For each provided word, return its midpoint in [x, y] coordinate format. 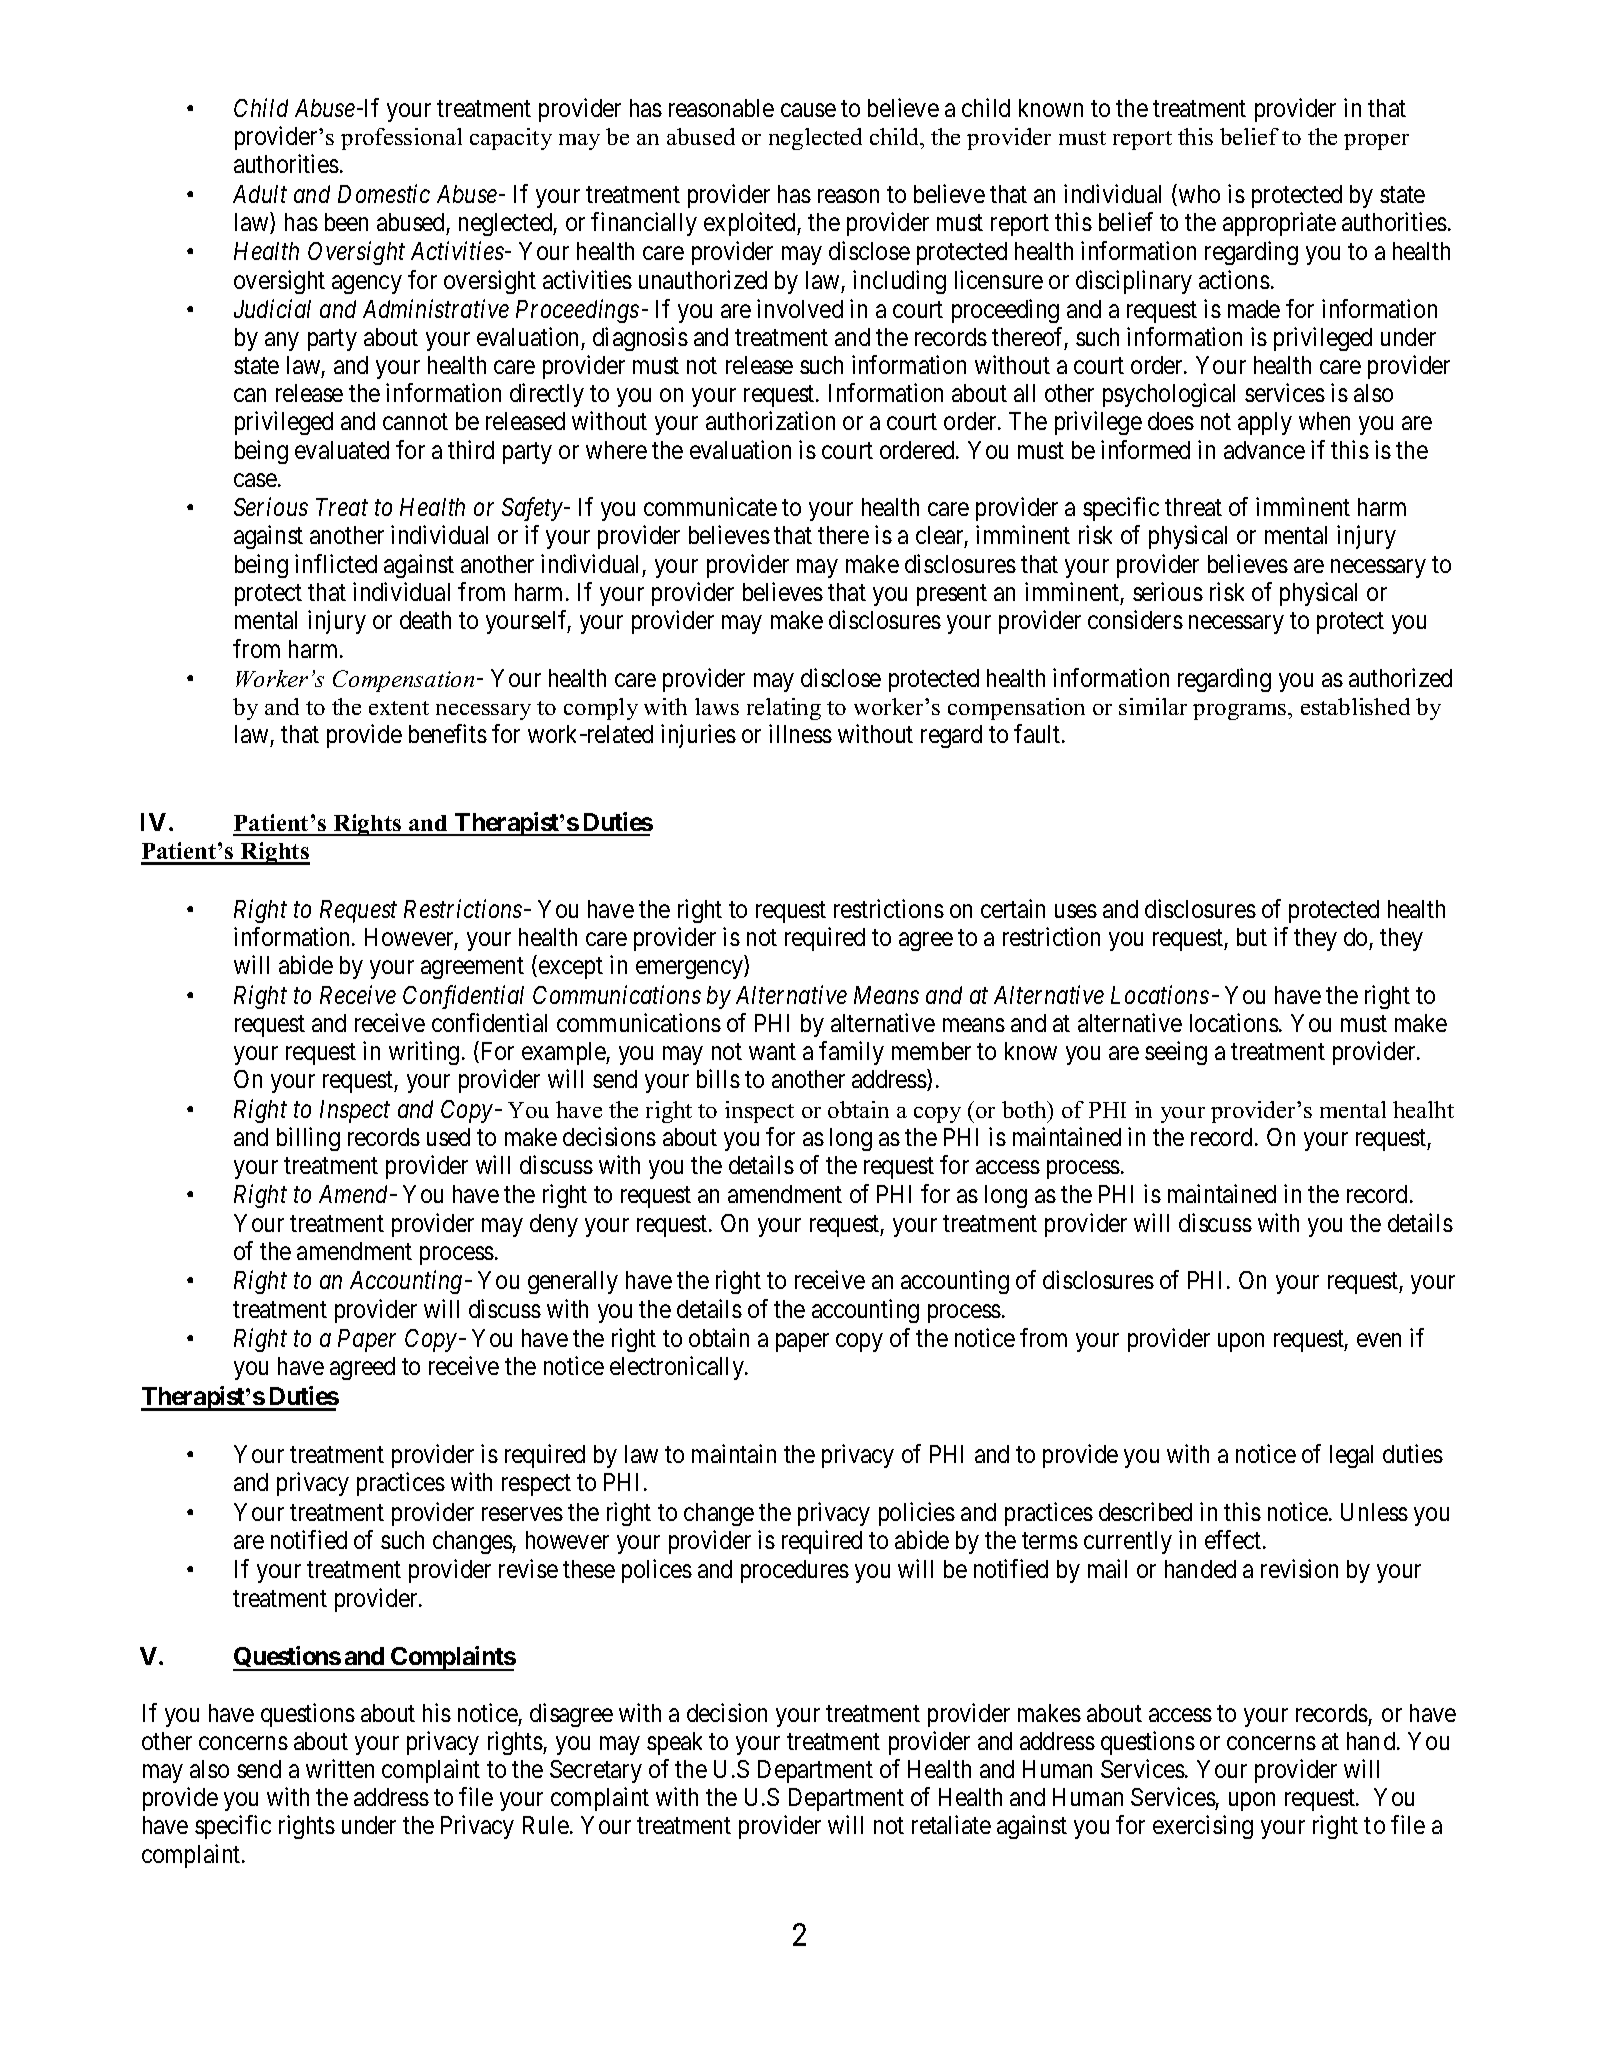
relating [784, 709]
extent [399, 708]
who [1198, 195]
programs [1241, 712]
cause [808, 110]
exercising [1203, 1827]
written [340, 1768]
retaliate [951, 1825]
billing [308, 1139]
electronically [678, 1368]
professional [401, 139]
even [1379, 1340]
